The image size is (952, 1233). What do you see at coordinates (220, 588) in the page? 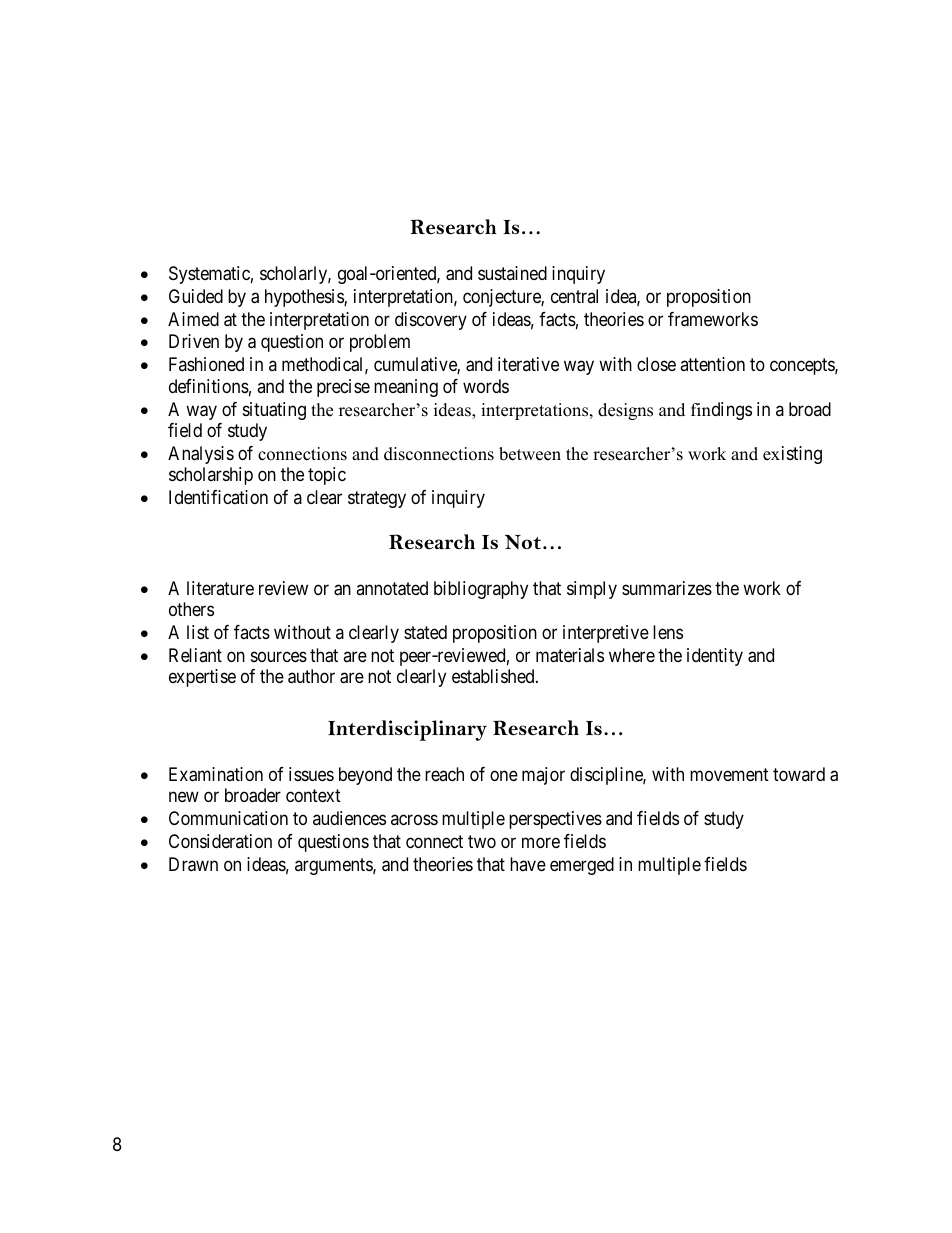
I see `literature` at bounding box center [220, 588].
